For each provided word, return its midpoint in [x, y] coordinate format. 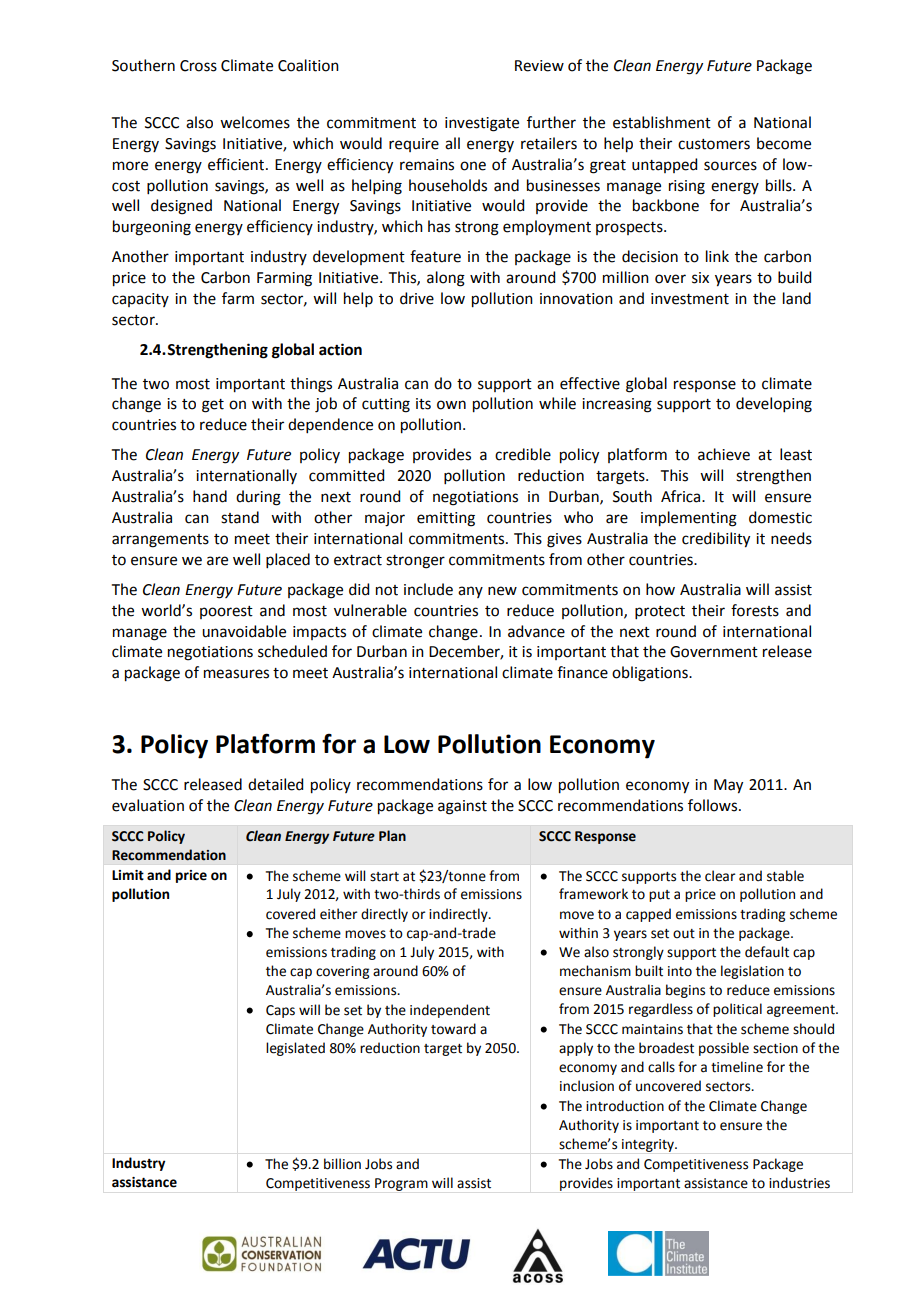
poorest [226, 612]
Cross [198, 66]
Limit [128, 875]
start [384, 877]
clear [720, 876]
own [451, 405]
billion [342, 1164]
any [470, 592]
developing [774, 405]
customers [714, 144]
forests [755, 610]
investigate [482, 124]
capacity [140, 300]
